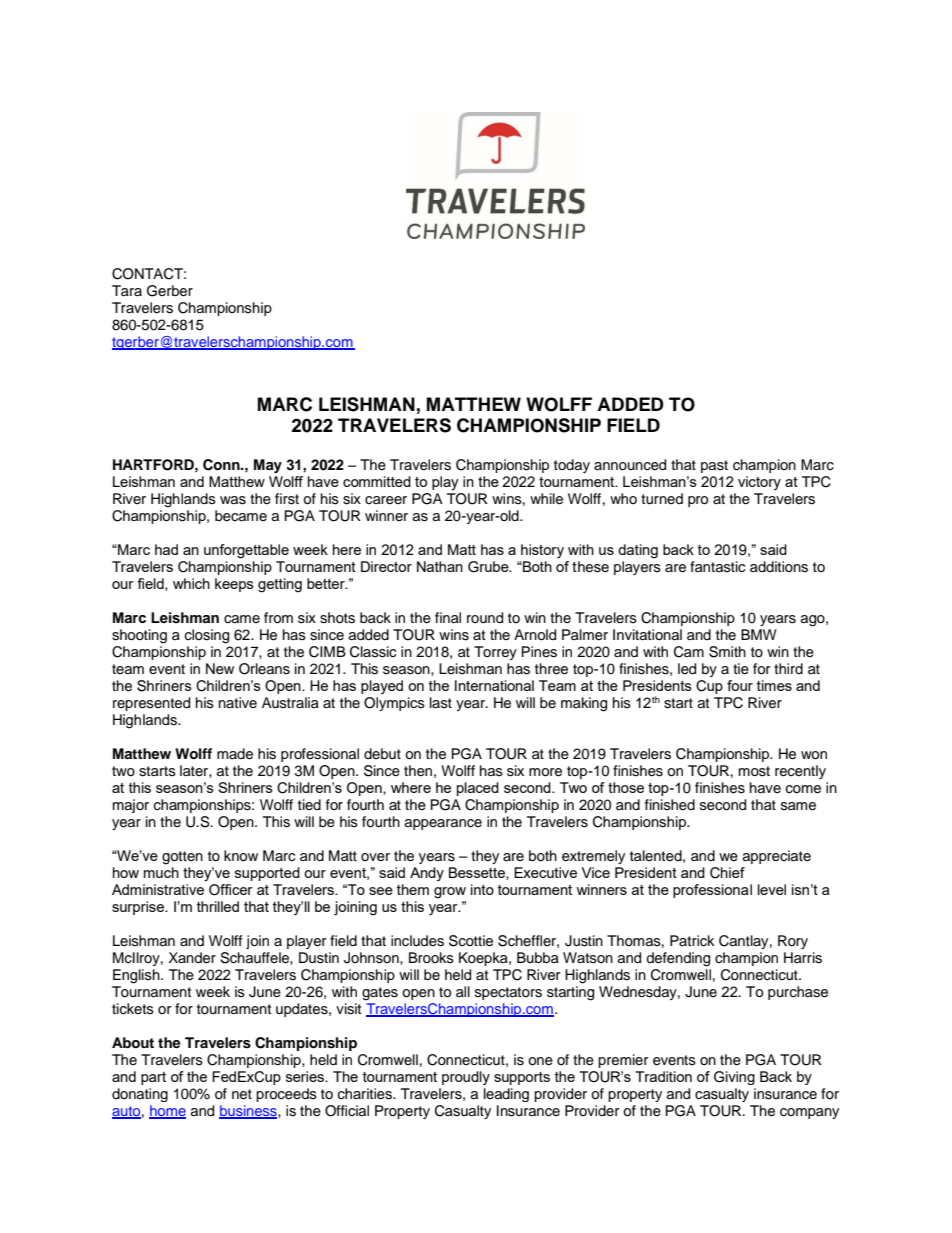 This screenshot has width=952, height=1233. What do you see at coordinates (714, 466) in the screenshot?
I see `past` at bounding box center [714, 466].
